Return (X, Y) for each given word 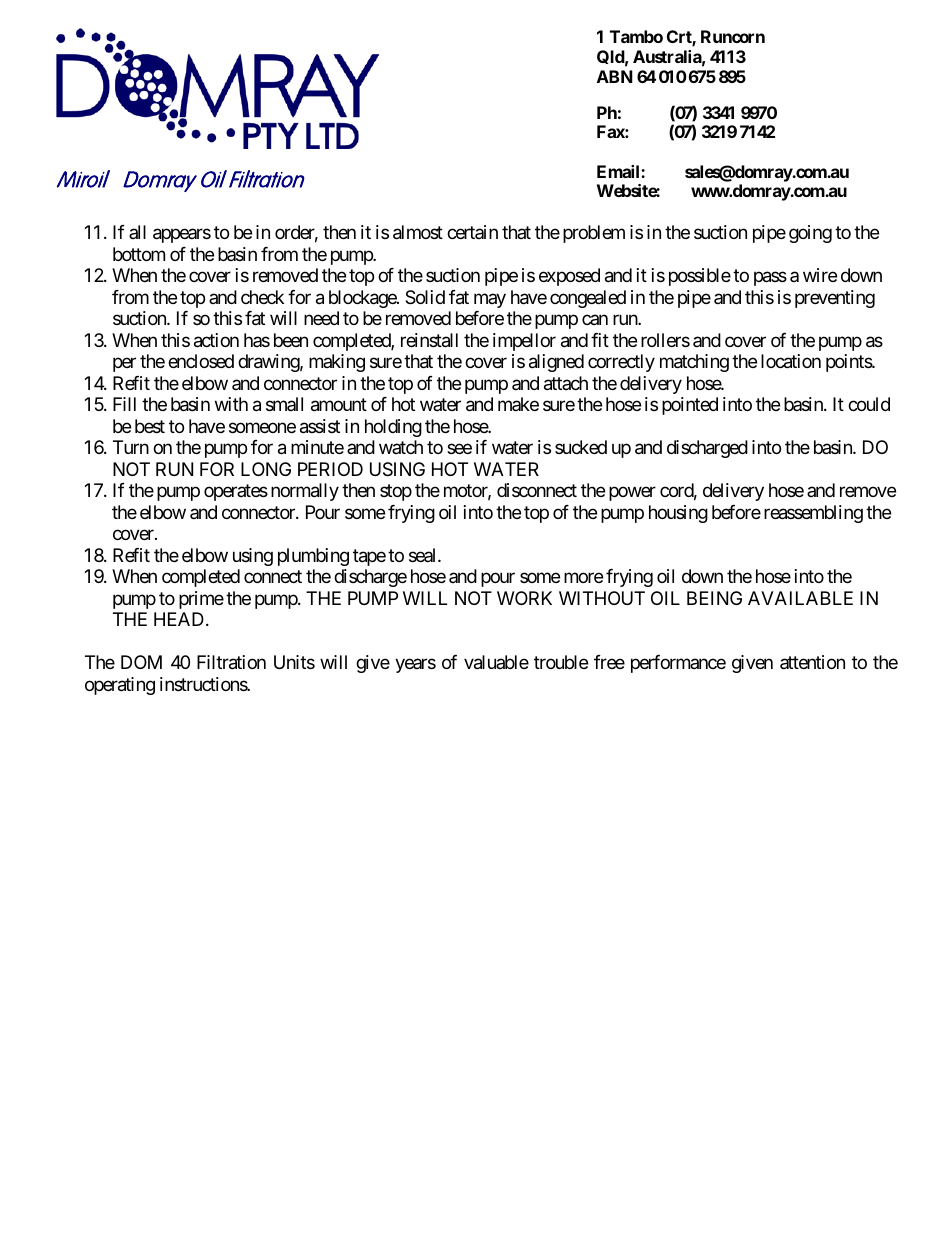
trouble (561, 662)
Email (619, 171)
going (810, 234)
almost (418, 232)
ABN (615, 76)
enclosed (201, 361)
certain (472, 232)
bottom (139, 254)
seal (424, 555)
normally (305, 492)
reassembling (813, 514)
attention (812, 662)
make (518, 404)
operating (120, 686)
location (791, 361)
